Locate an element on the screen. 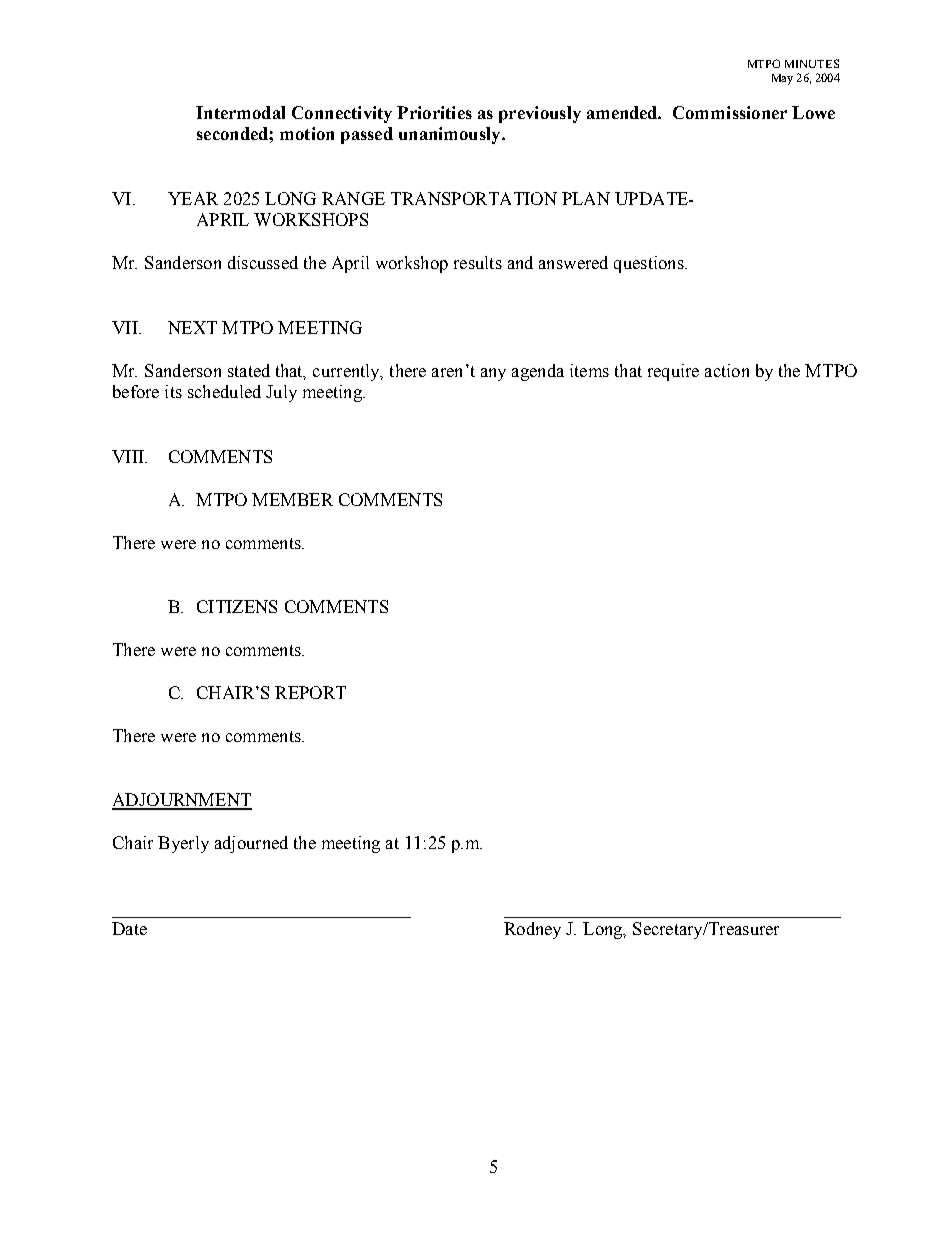 This screenshot has width=952, height=1233. REPORT is located at coordinates (310, 692).
